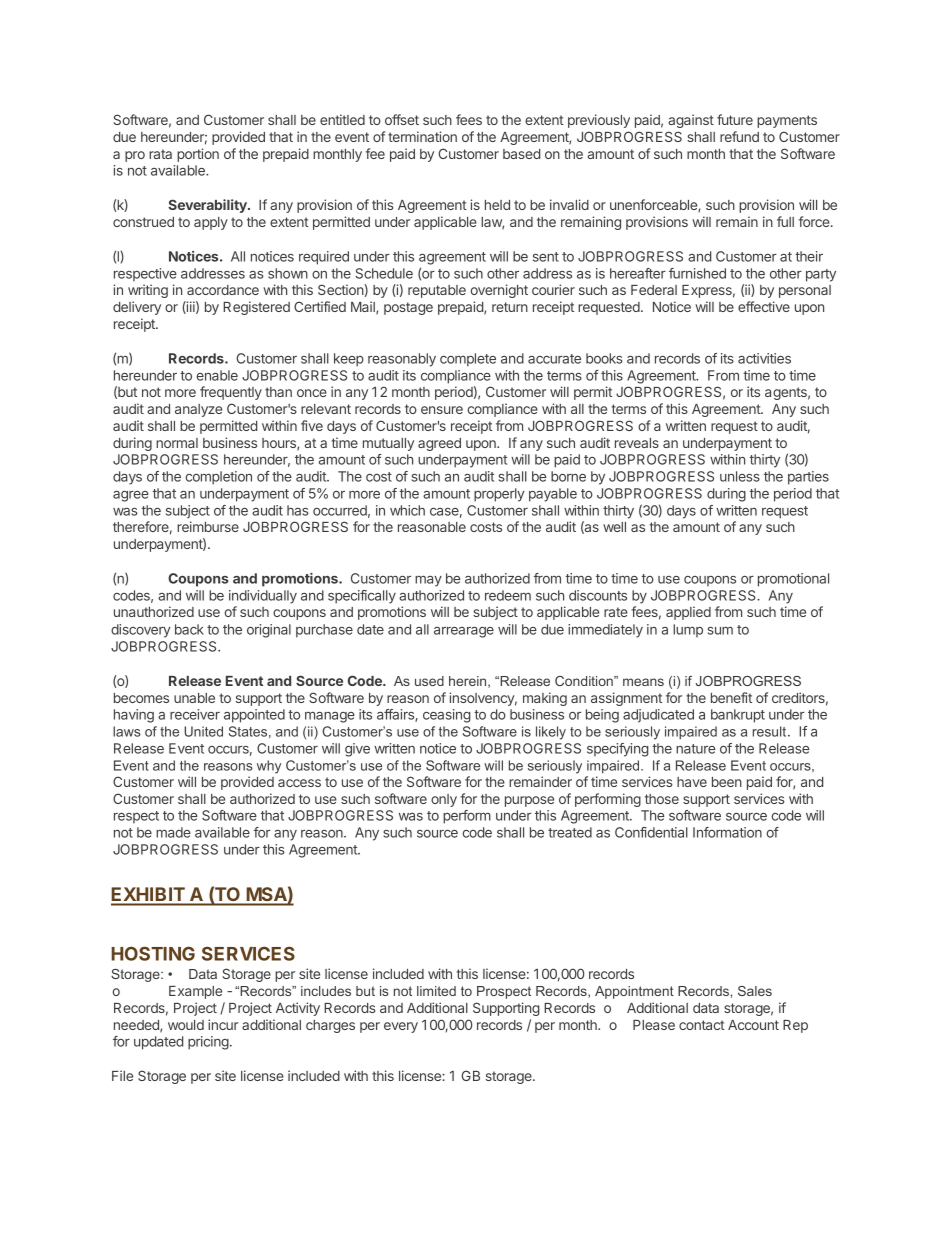 The height and width of the document is (1233, 952). What do you see at coordinates (771, 731) in the document?
I see `result` at bounding box center [771, 731].
